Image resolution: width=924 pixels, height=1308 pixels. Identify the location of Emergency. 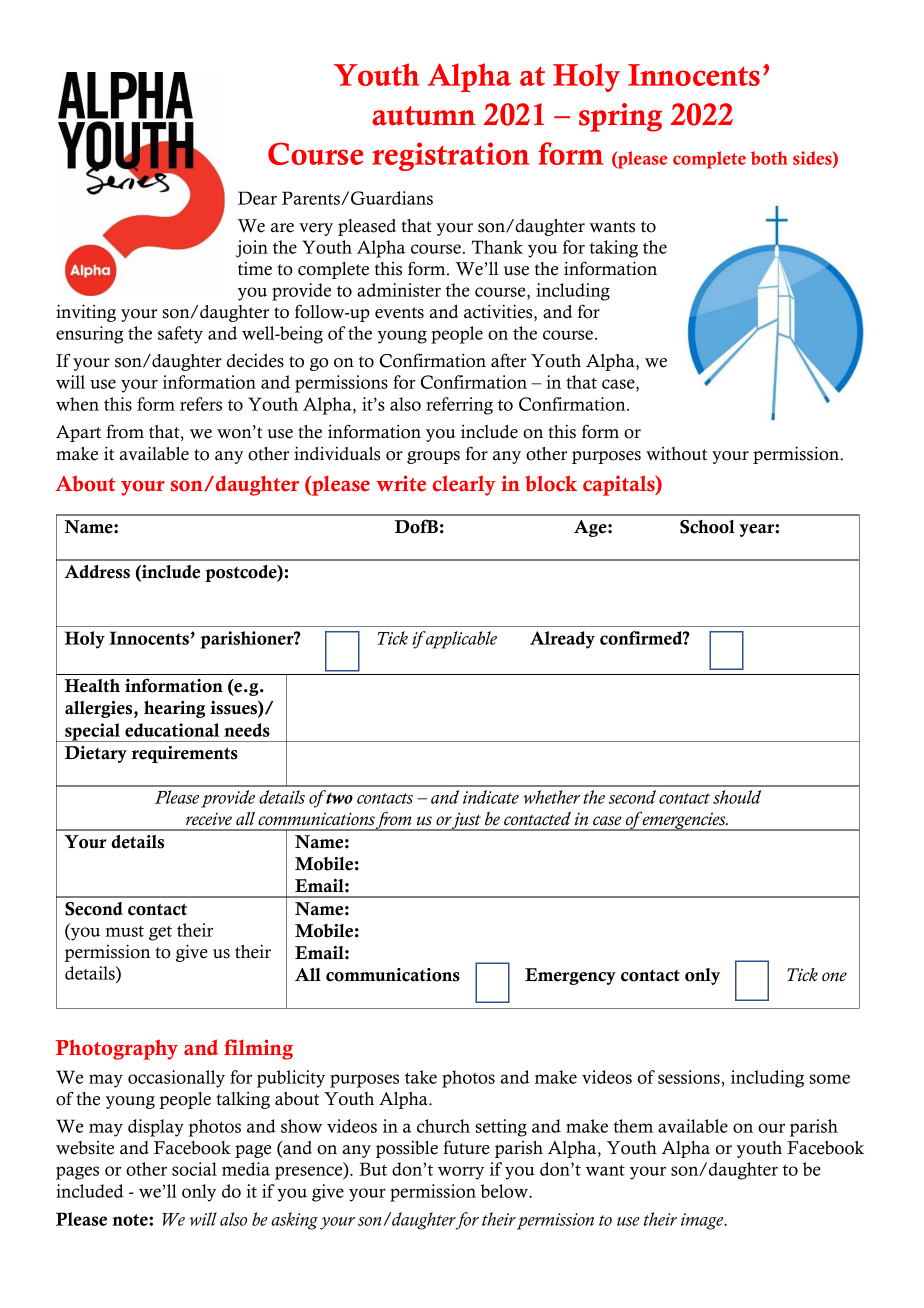
(570, 976).
